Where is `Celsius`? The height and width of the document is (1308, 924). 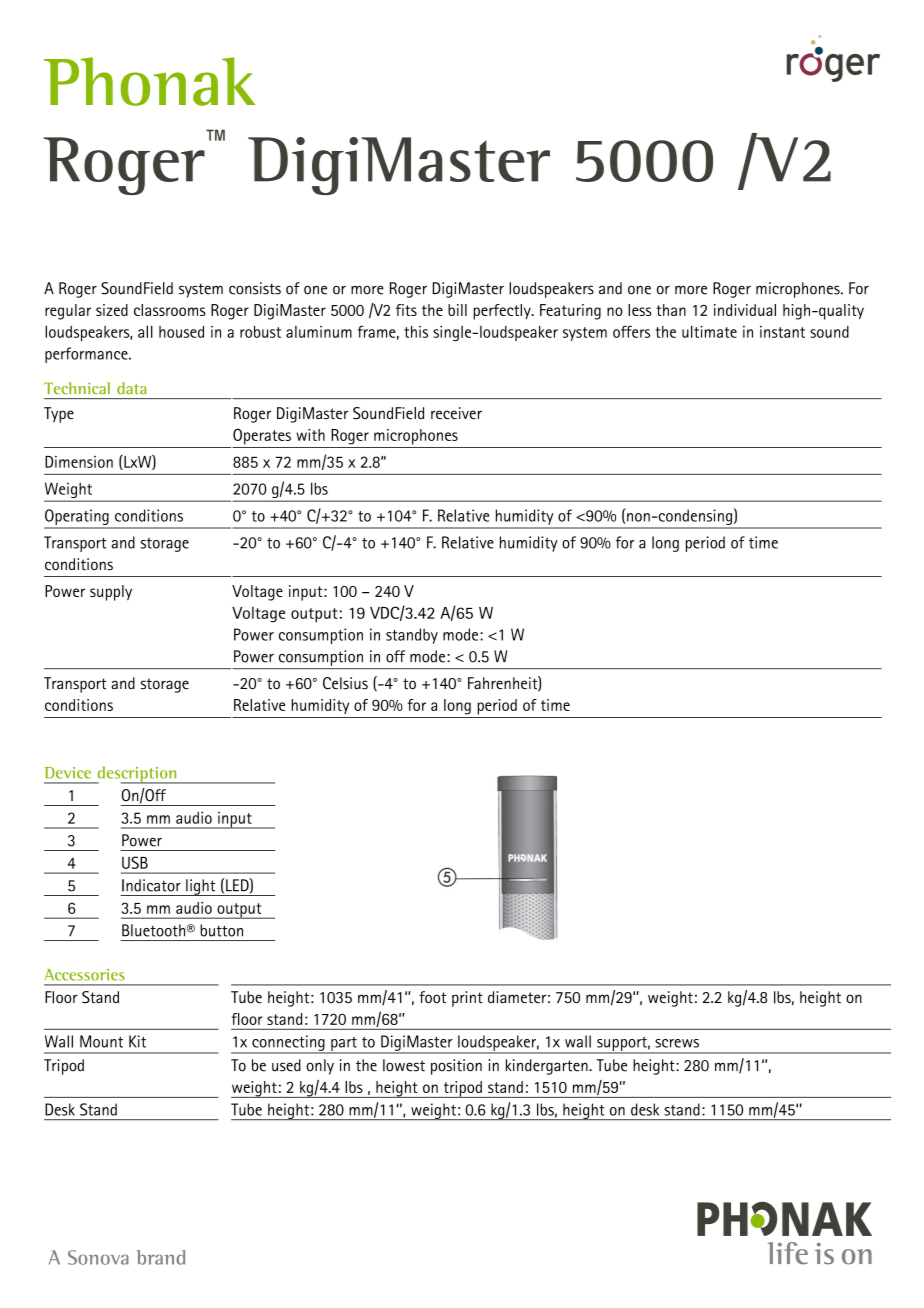 Celsius is located at coordinates (345, 683).
